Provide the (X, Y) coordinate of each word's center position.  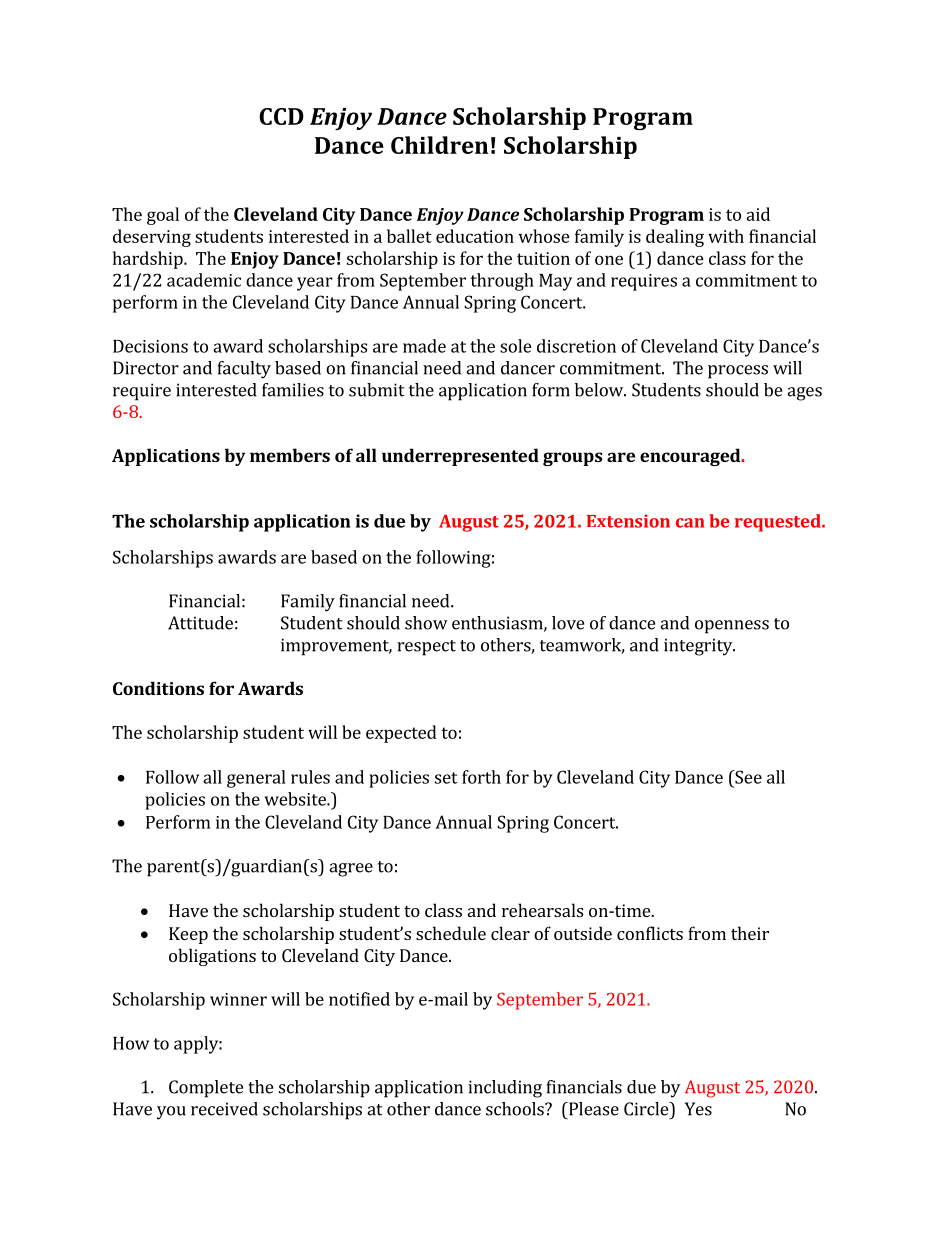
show (426, 623)
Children (439, 145)
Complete (206, 1089)
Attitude (200, 623)
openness (732, 627)
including (505, 1089)
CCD (281, 116)
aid (758, 214)
